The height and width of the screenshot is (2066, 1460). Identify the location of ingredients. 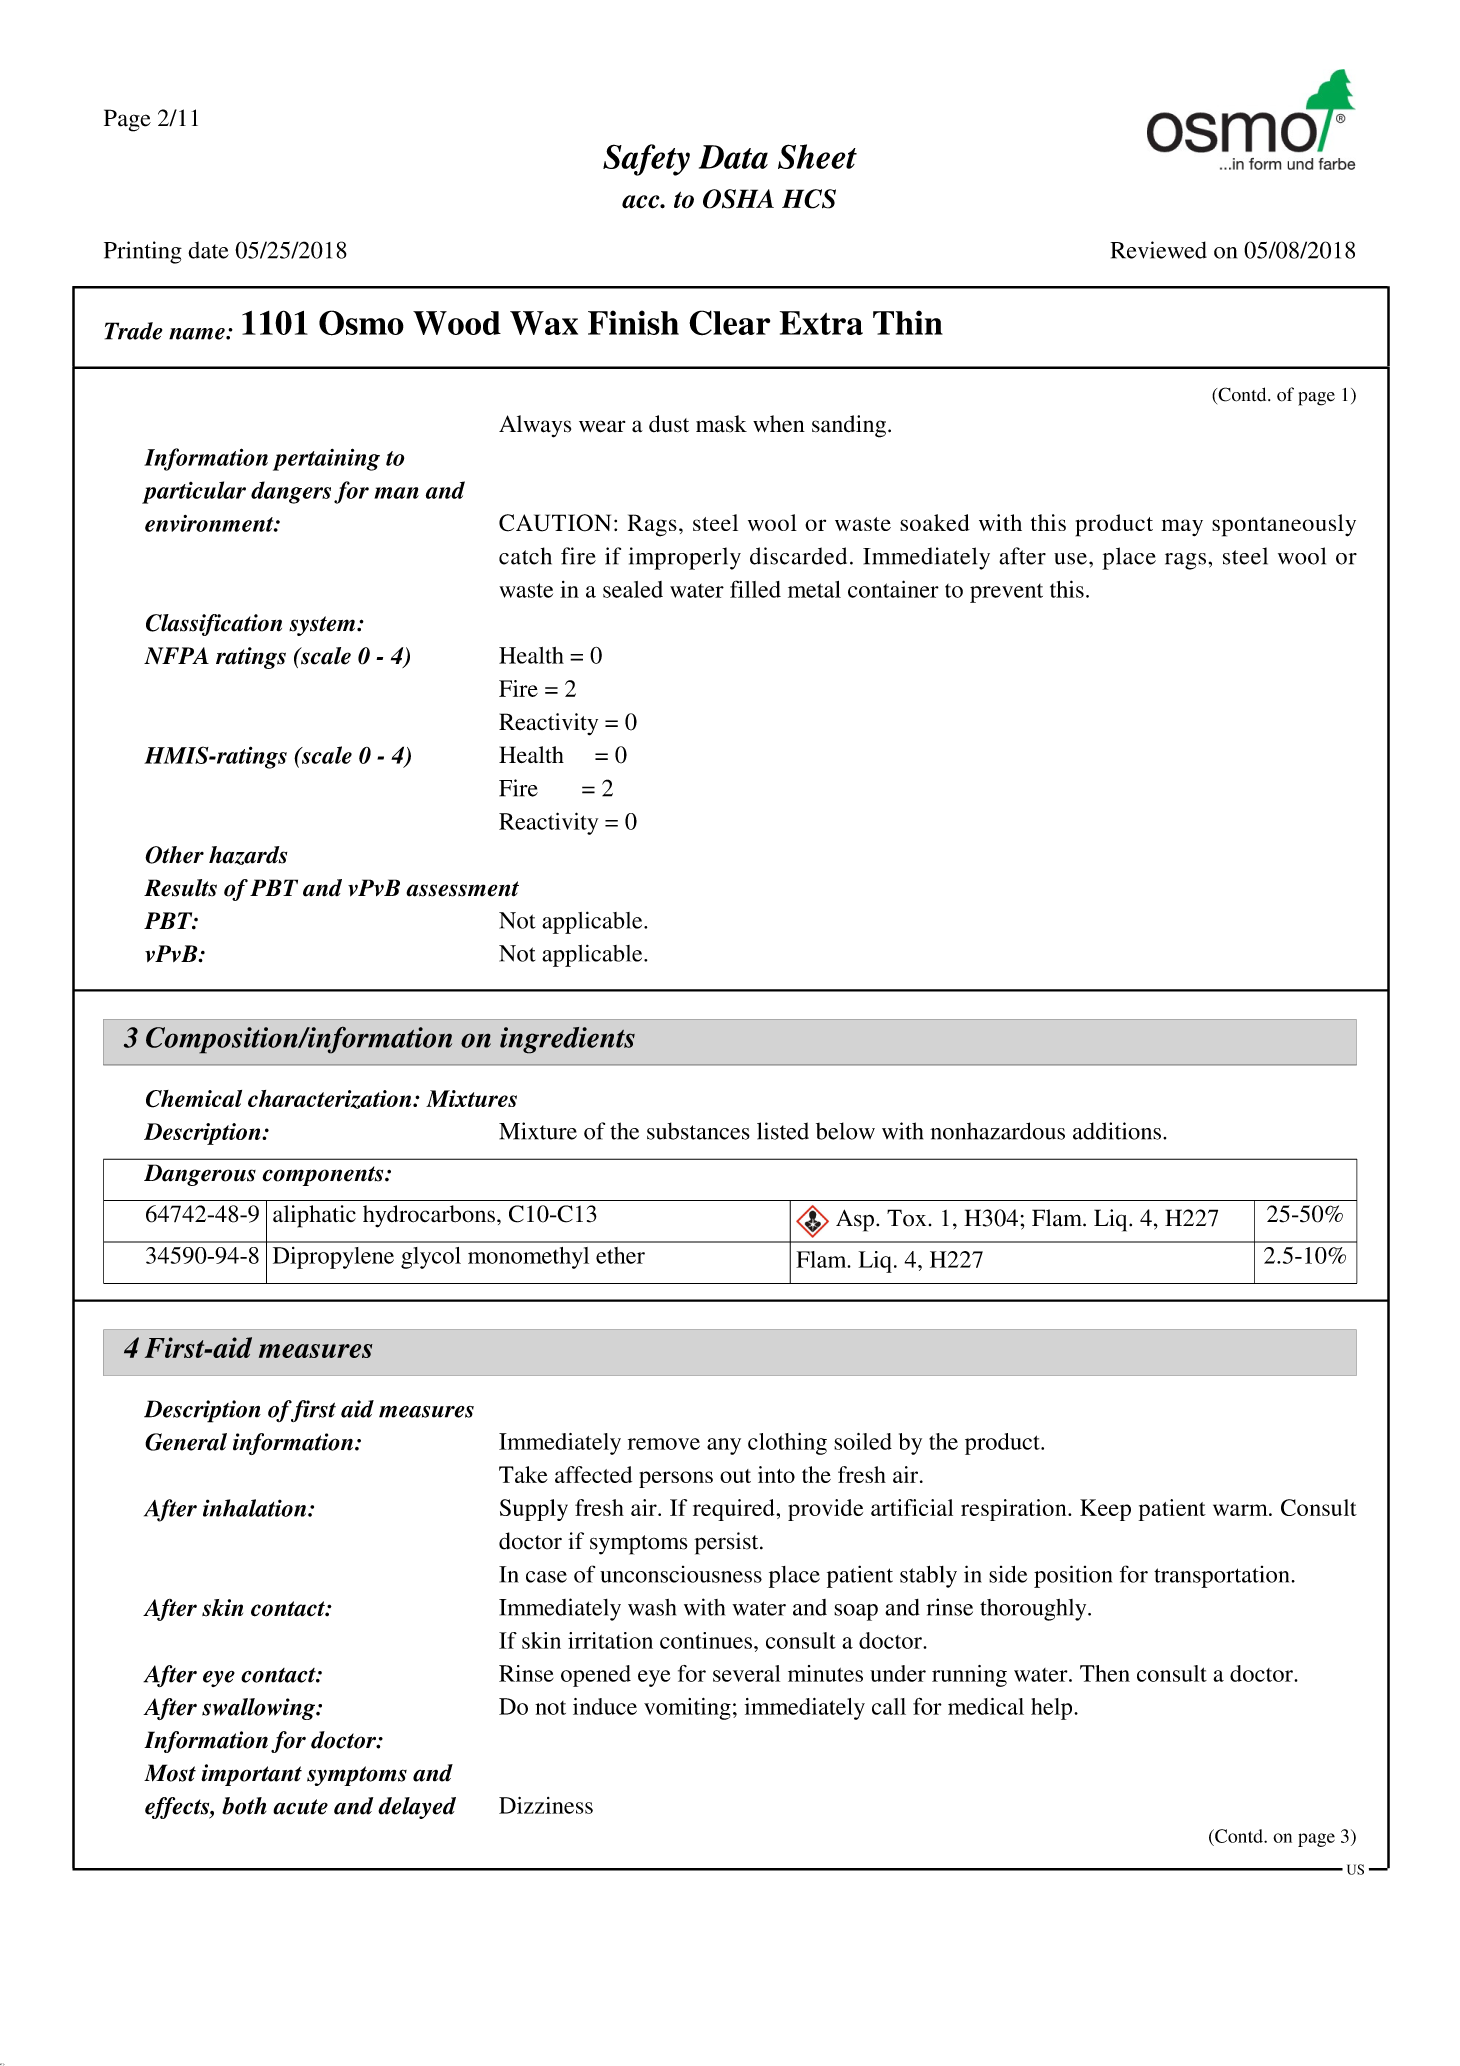
(567, 1040).
